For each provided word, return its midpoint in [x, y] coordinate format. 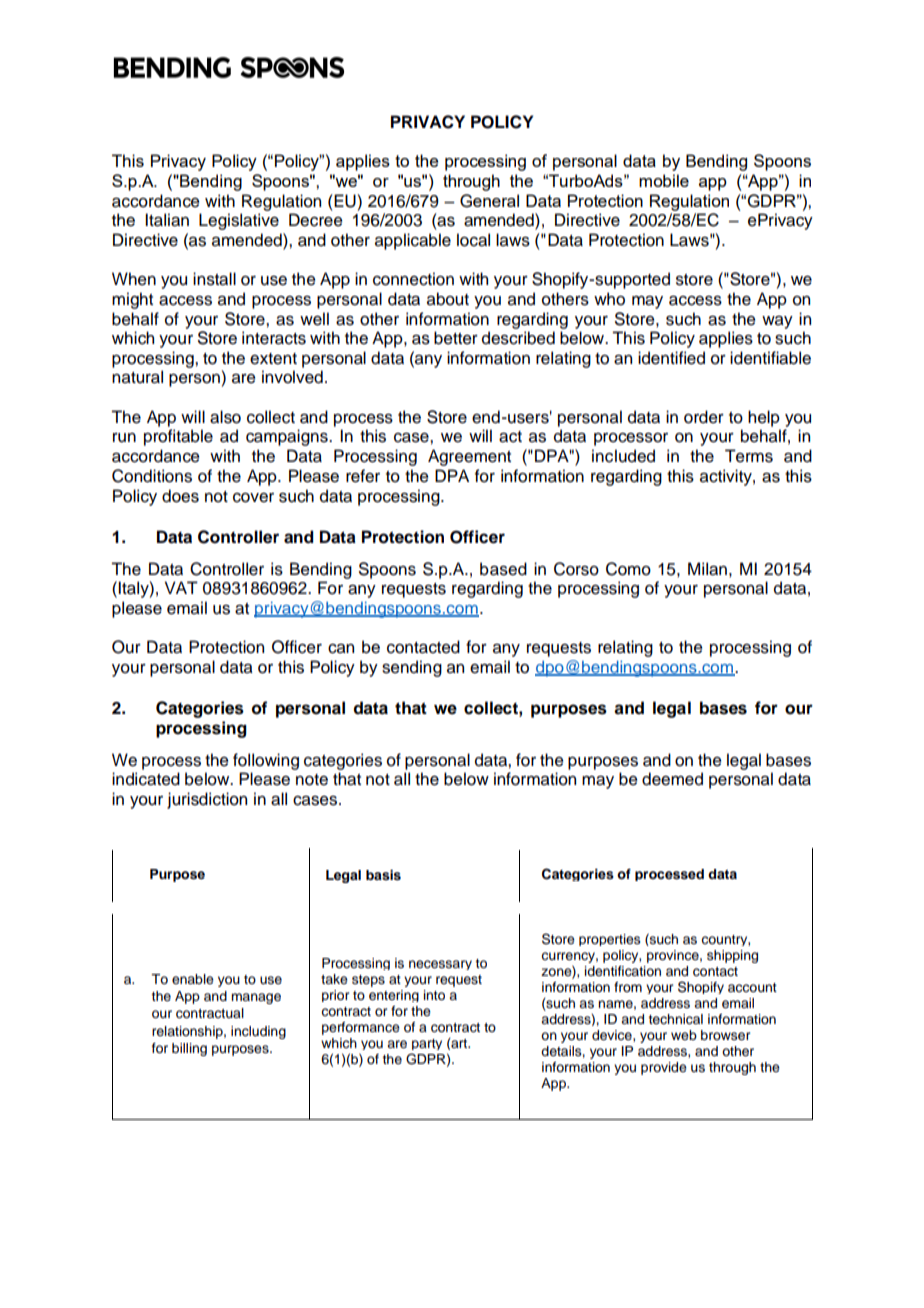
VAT [181, 587]
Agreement [469, 457]
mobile [664, 180]
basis [383, 875]
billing [189, 1049]
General [489, 201]
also [225, 417]
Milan [707, 569]
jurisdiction [207, 800]
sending [412, 668]
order [704, 417]
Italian [167, 220]
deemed [672, 779]
